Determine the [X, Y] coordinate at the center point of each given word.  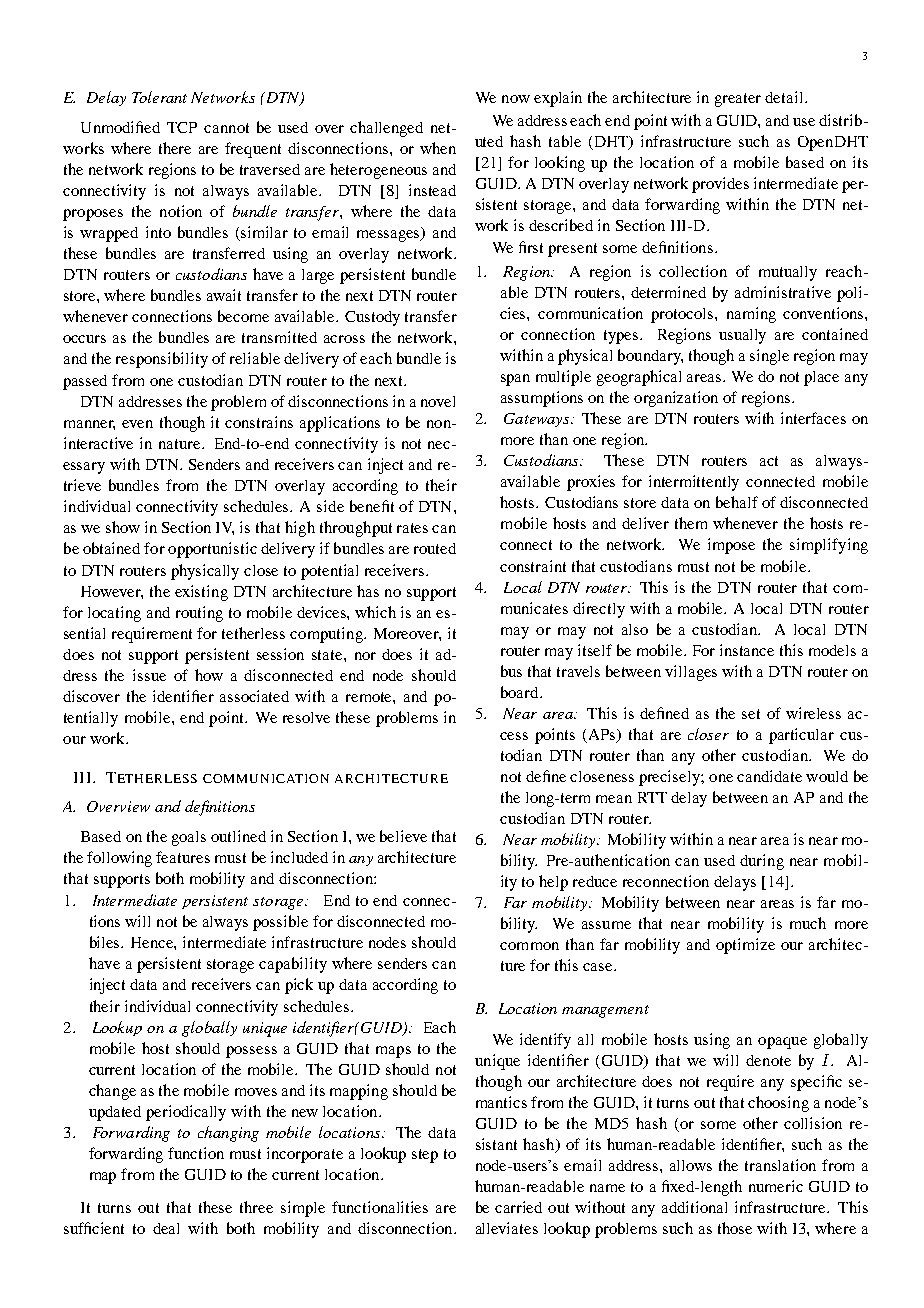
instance [747, 650]
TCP [182, 127]
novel [438, 401]
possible [280, 923]
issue [149, 675]
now [516, 99]
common [529, 946]
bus [511, 671]
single [769, 357]
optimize [745, 946]
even [137, 424]
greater [738, 100]
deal [166, 1228]
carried [518, 1207]
